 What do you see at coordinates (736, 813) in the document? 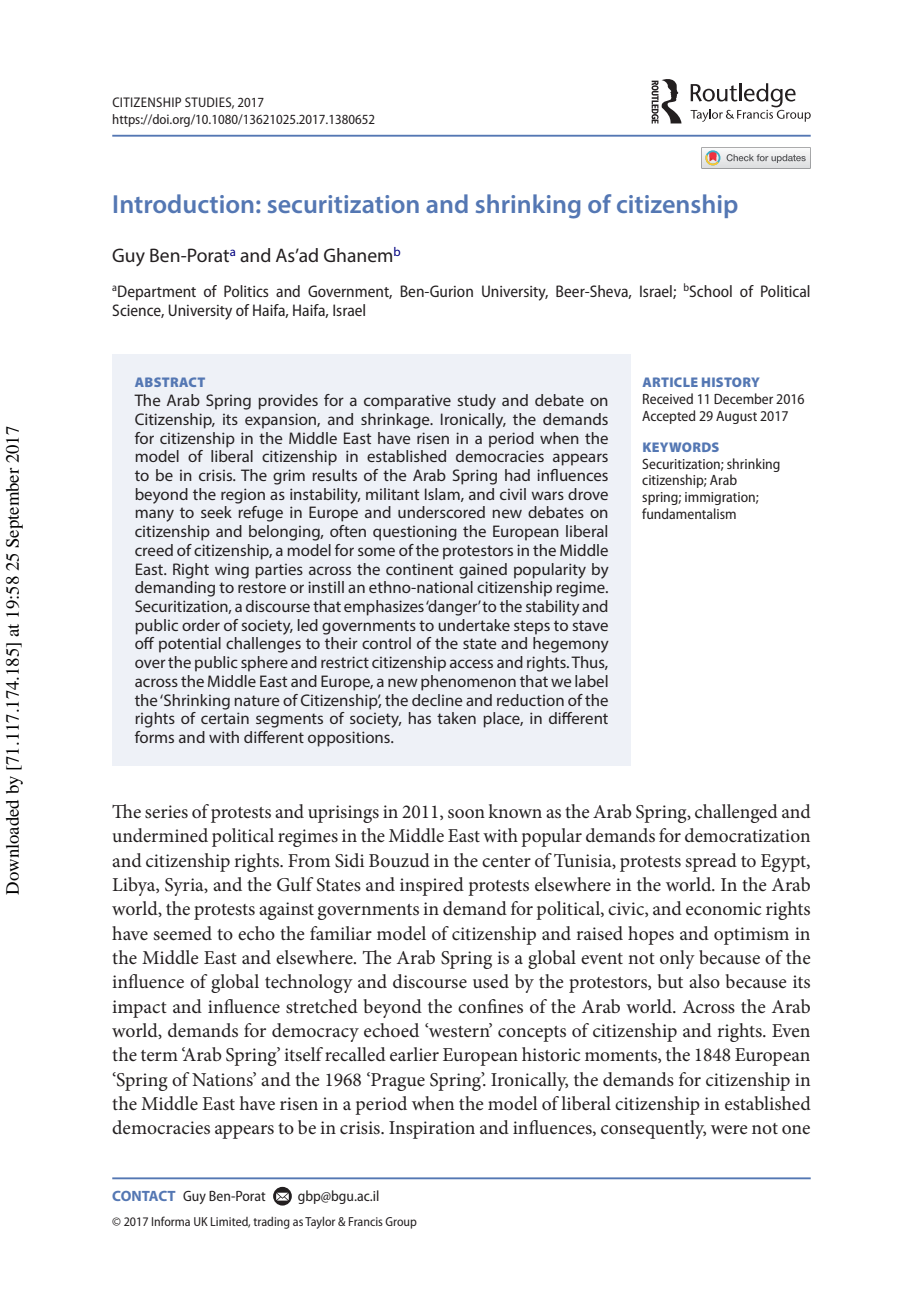
I see `challenged` at bounding box center [736, 813].
